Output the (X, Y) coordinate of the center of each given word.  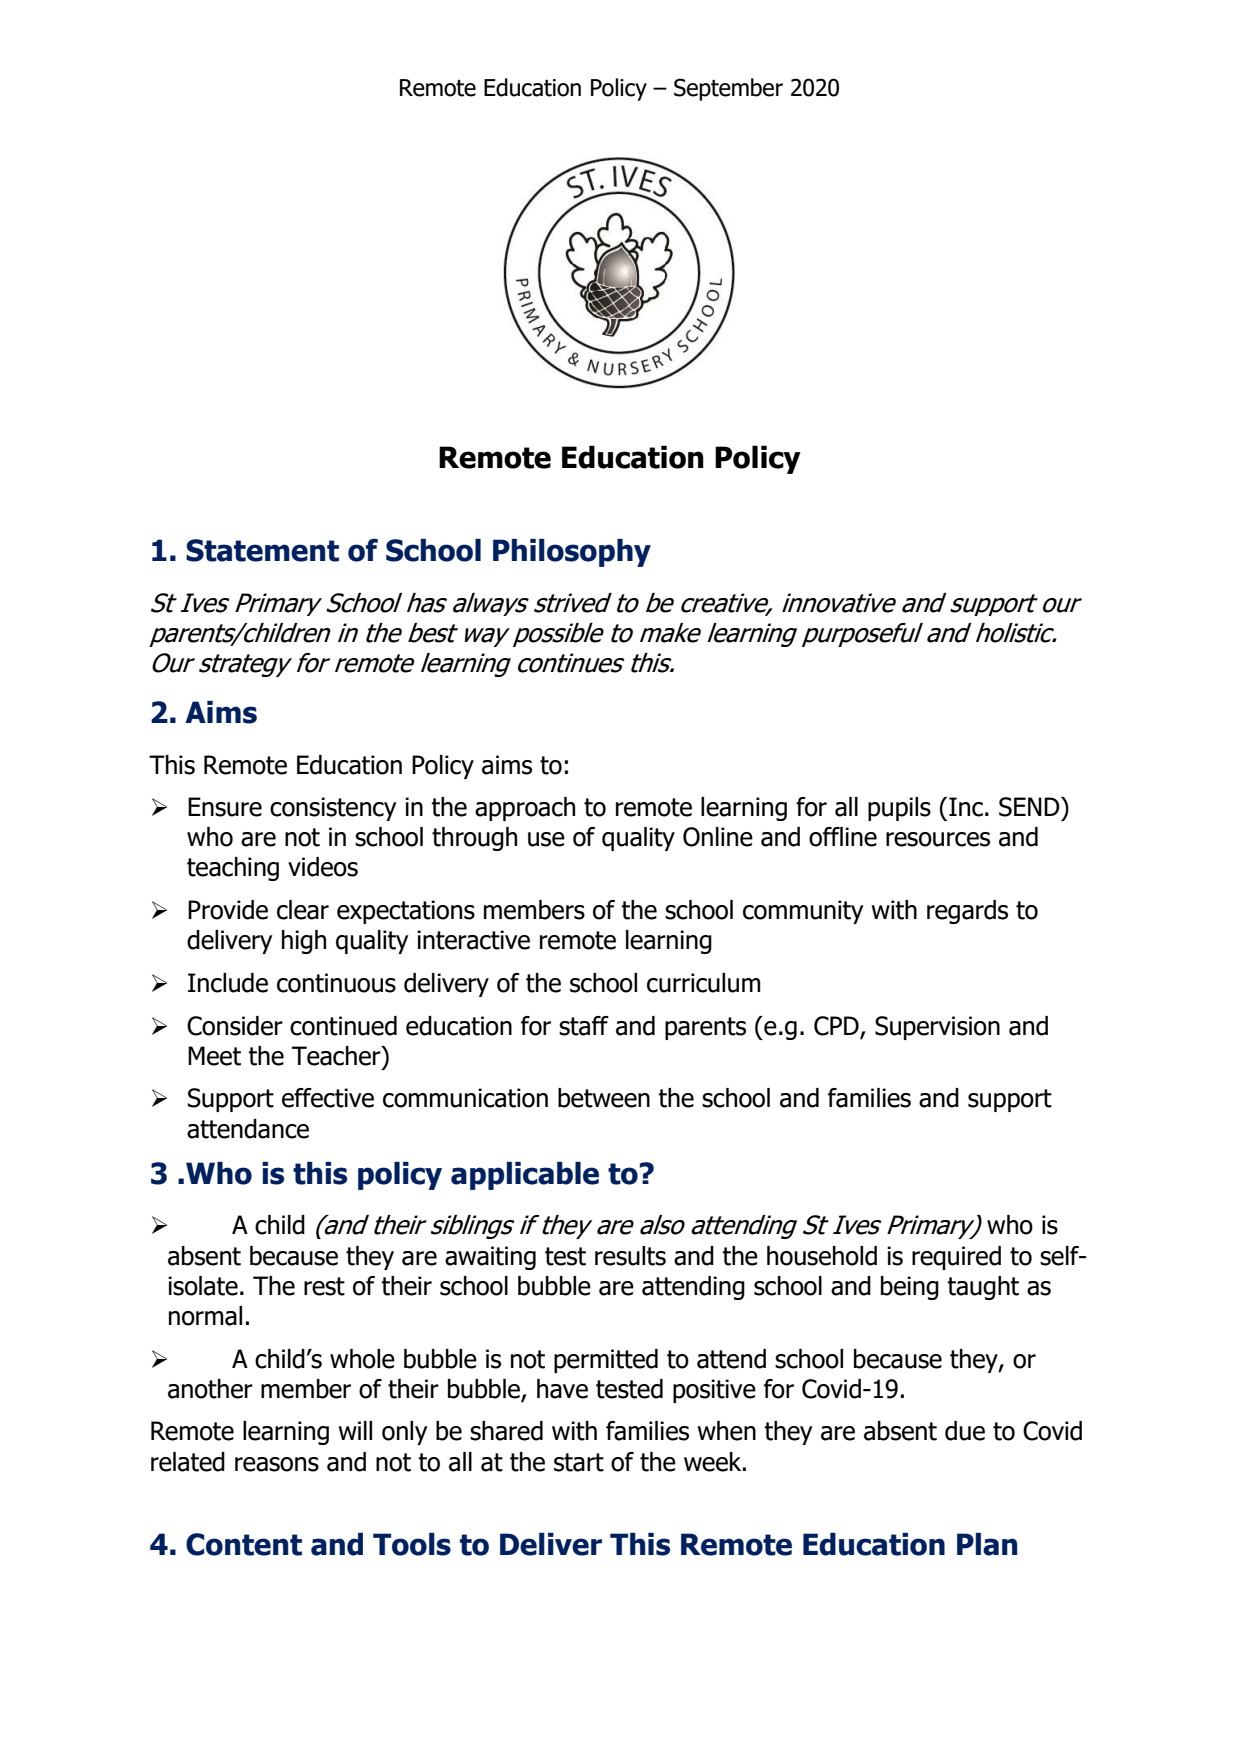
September (728, 89)
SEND (1030, 807)
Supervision (937, 1028)
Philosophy (572, 553)
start (579, 1462)
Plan (987, 1544)
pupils (899, 809)
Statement (262, 550)
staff (584, 1026)
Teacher (337, 1056)
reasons (277, 1464)
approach (525, 809)
